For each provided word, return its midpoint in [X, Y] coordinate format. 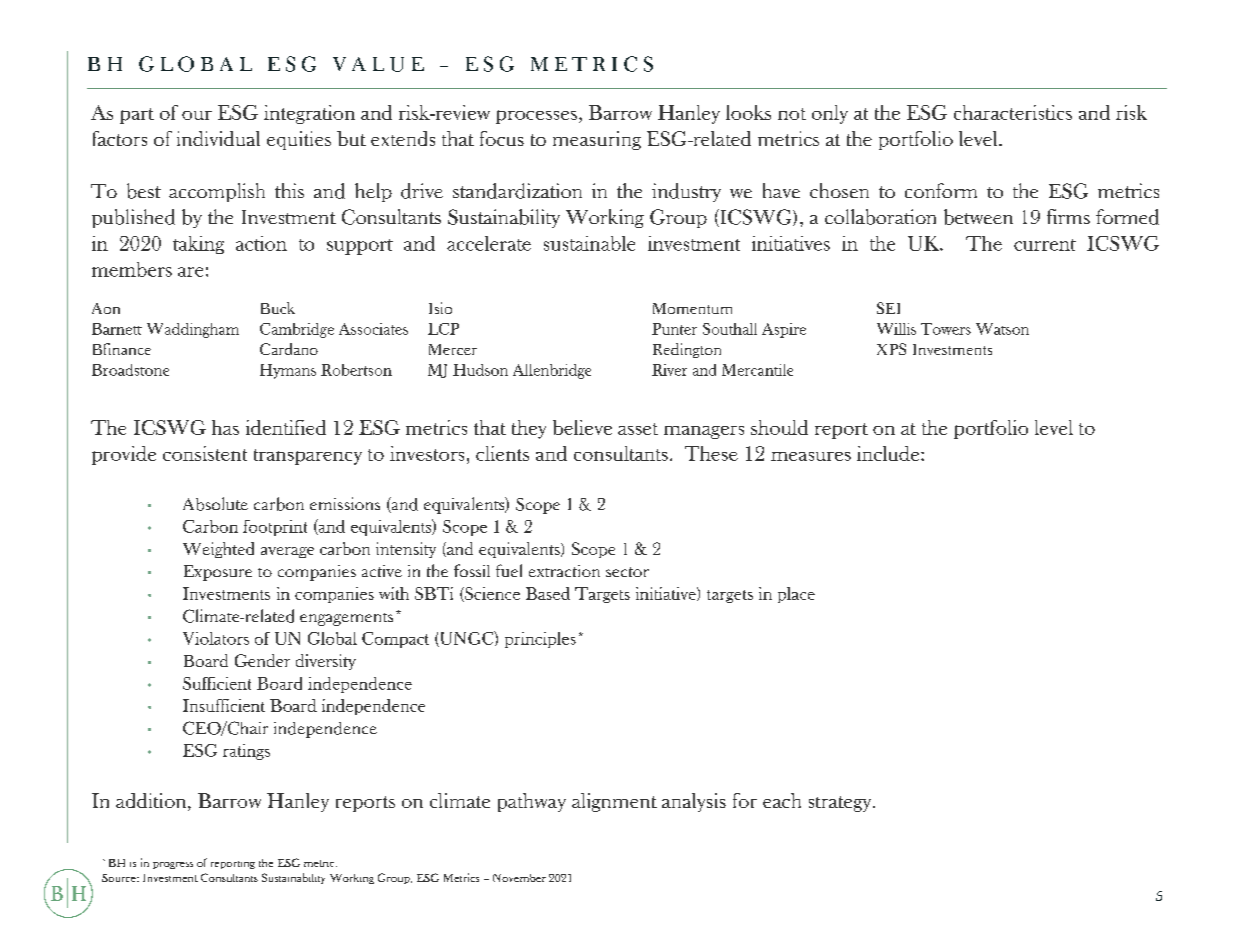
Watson [1002, 329]
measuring [597, 140]
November [519, 878]
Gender [262, 660]
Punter [674, 329]
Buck [278, 308]
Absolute [215, 504]
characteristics [1013, 112]
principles [540, 640]
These [711, 453]
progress [173, 865]
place [796, 595]
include [889, 453]
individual [218, 138]
